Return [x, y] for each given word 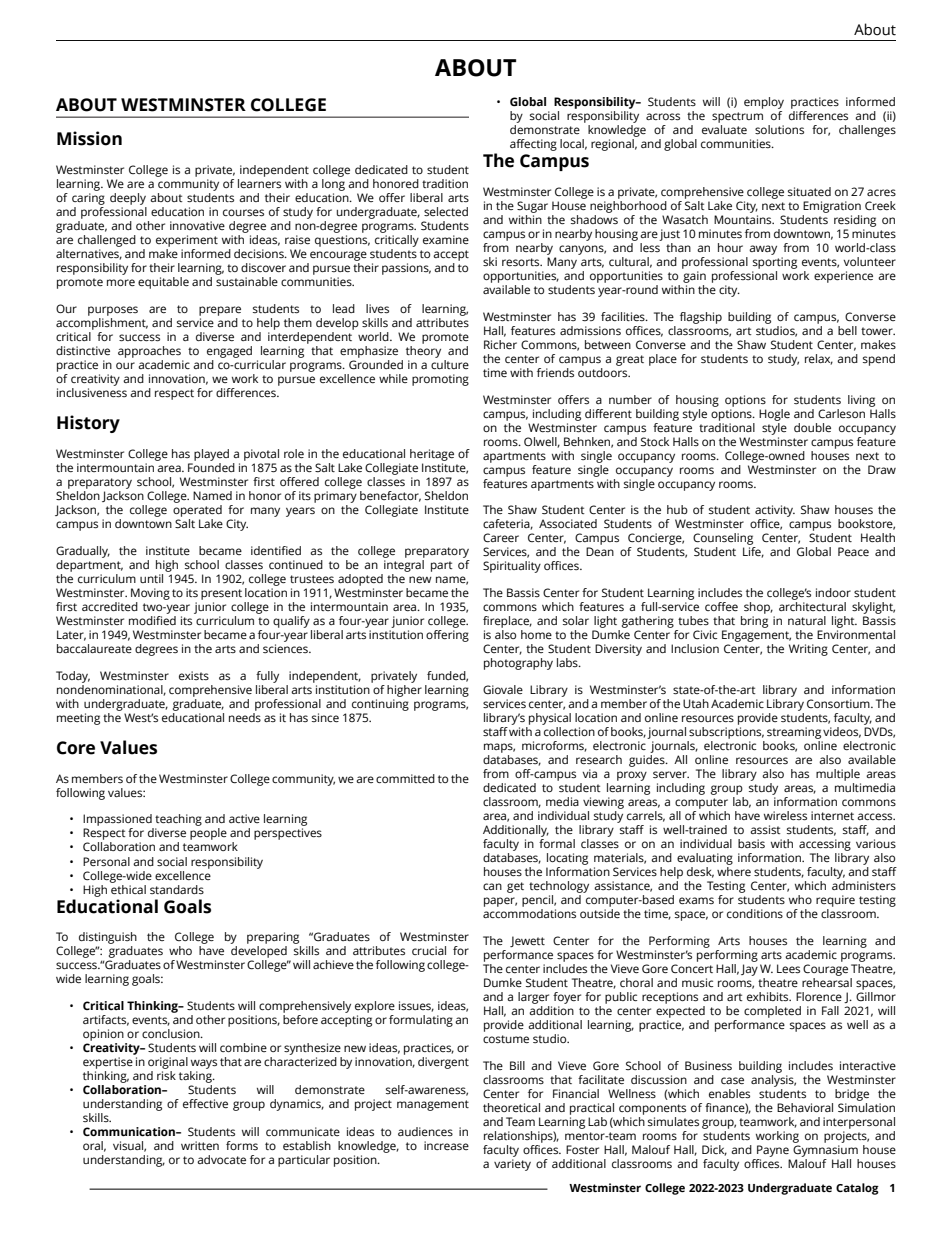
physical [549, 720]
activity [775, 512]
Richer [500, 344]
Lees [788, 969]
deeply [128, 200]
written [200, 1145]
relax [819, 359]
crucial [429, 950]
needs [245, 716]
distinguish [108, 939]
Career [501, 538]
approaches [150, 353]
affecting [533, 145]
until [151, 578]
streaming [795, 734]
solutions [779, 130]
